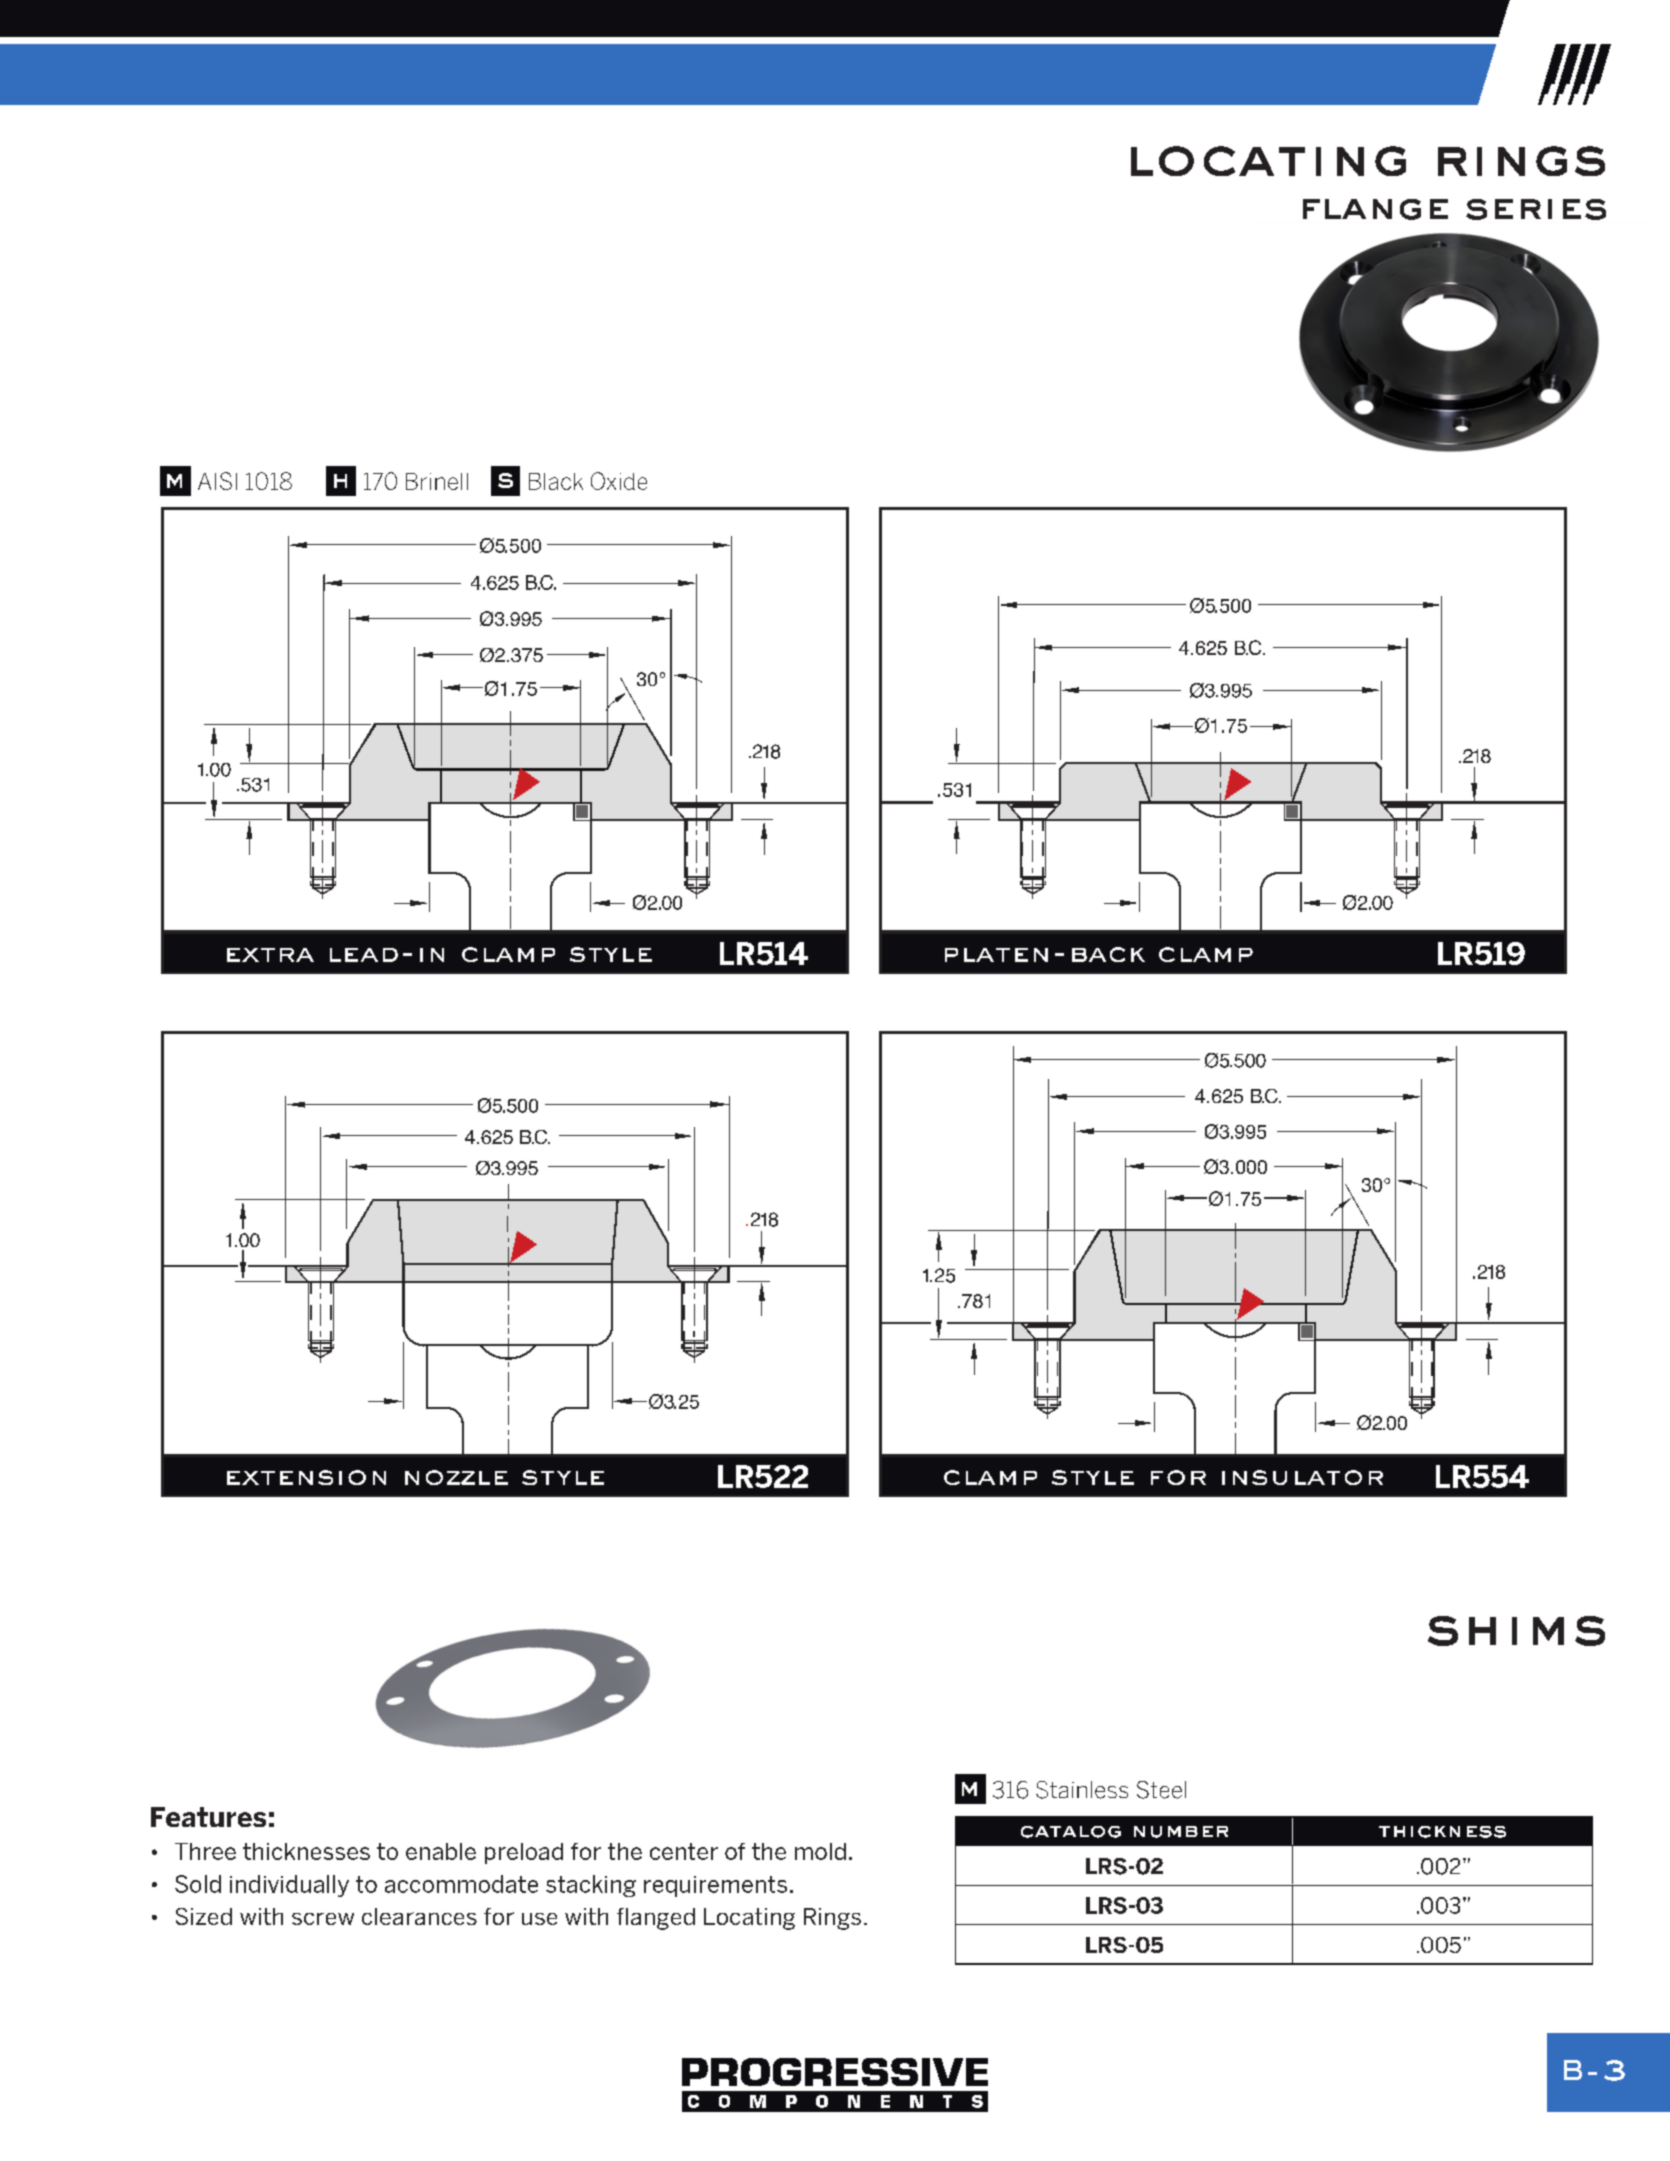 The height and width of the page is (2161, 1670). I want to click on shims, so click(1516, 1631).
